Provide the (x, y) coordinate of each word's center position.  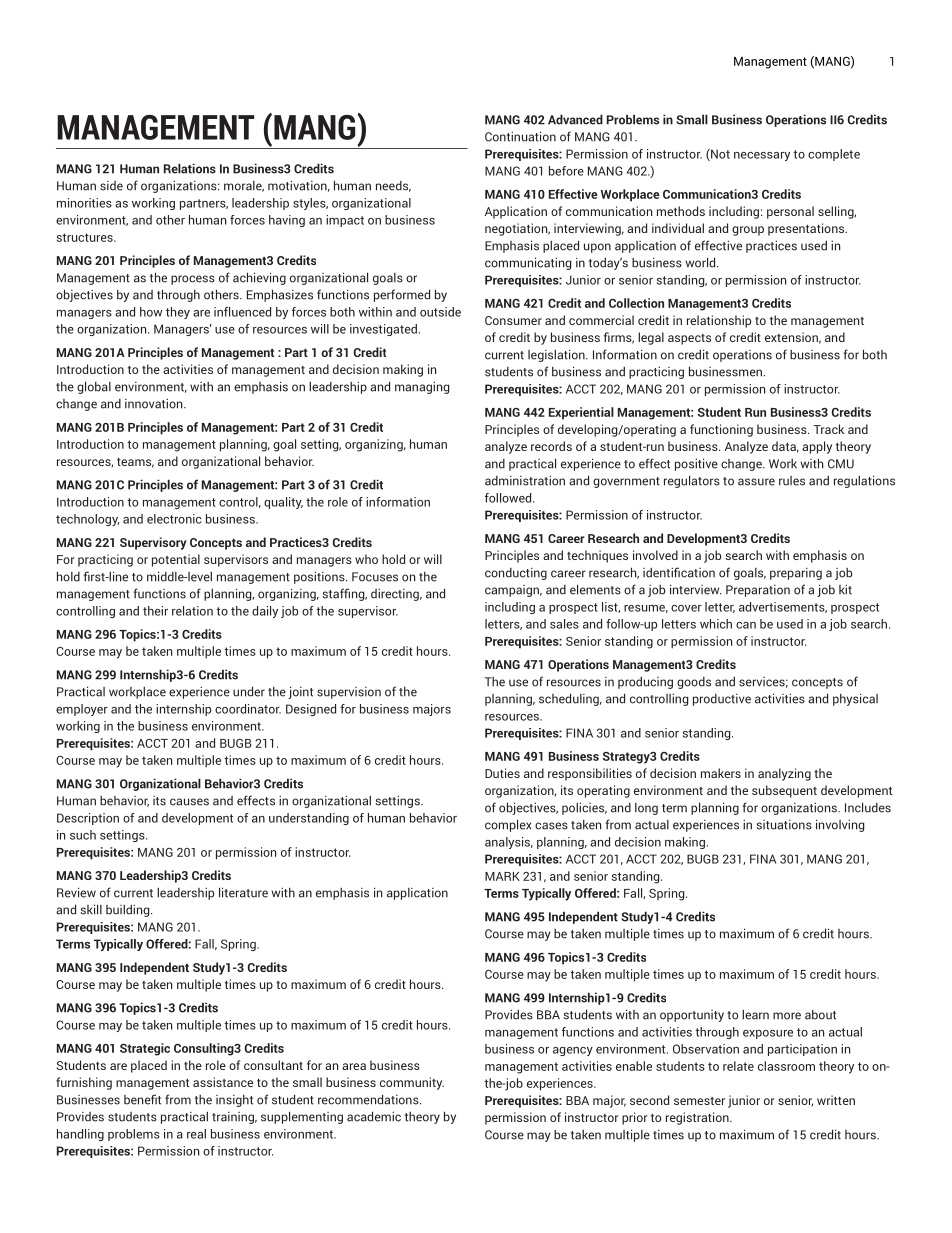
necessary (762, 156)
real (196, 1134)
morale (244, 186)
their (155, 611)
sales (564, 624)
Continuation (520, 136)
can (746, 625)
